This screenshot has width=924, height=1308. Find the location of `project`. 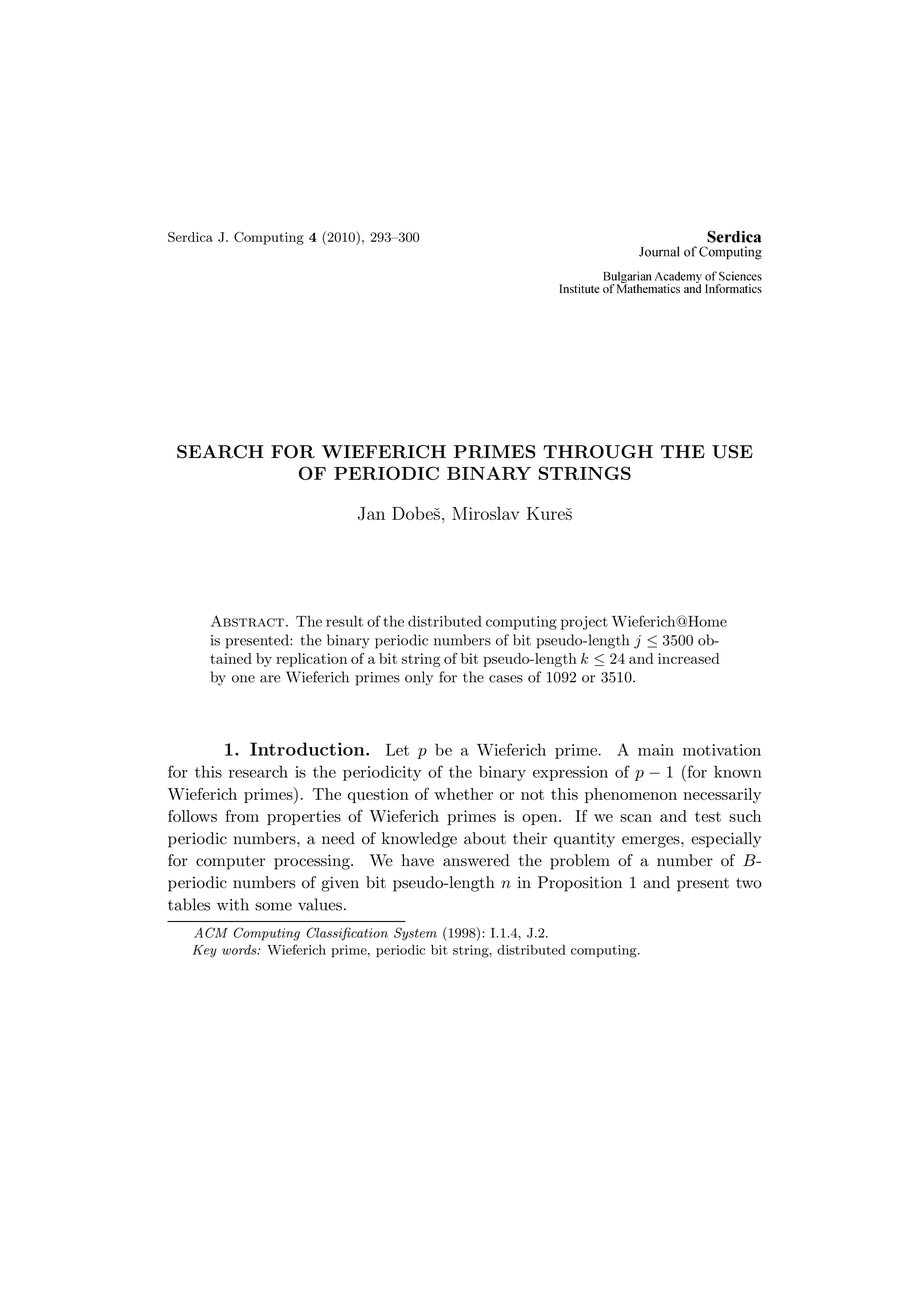

project is located at coordinates (584, 623).
